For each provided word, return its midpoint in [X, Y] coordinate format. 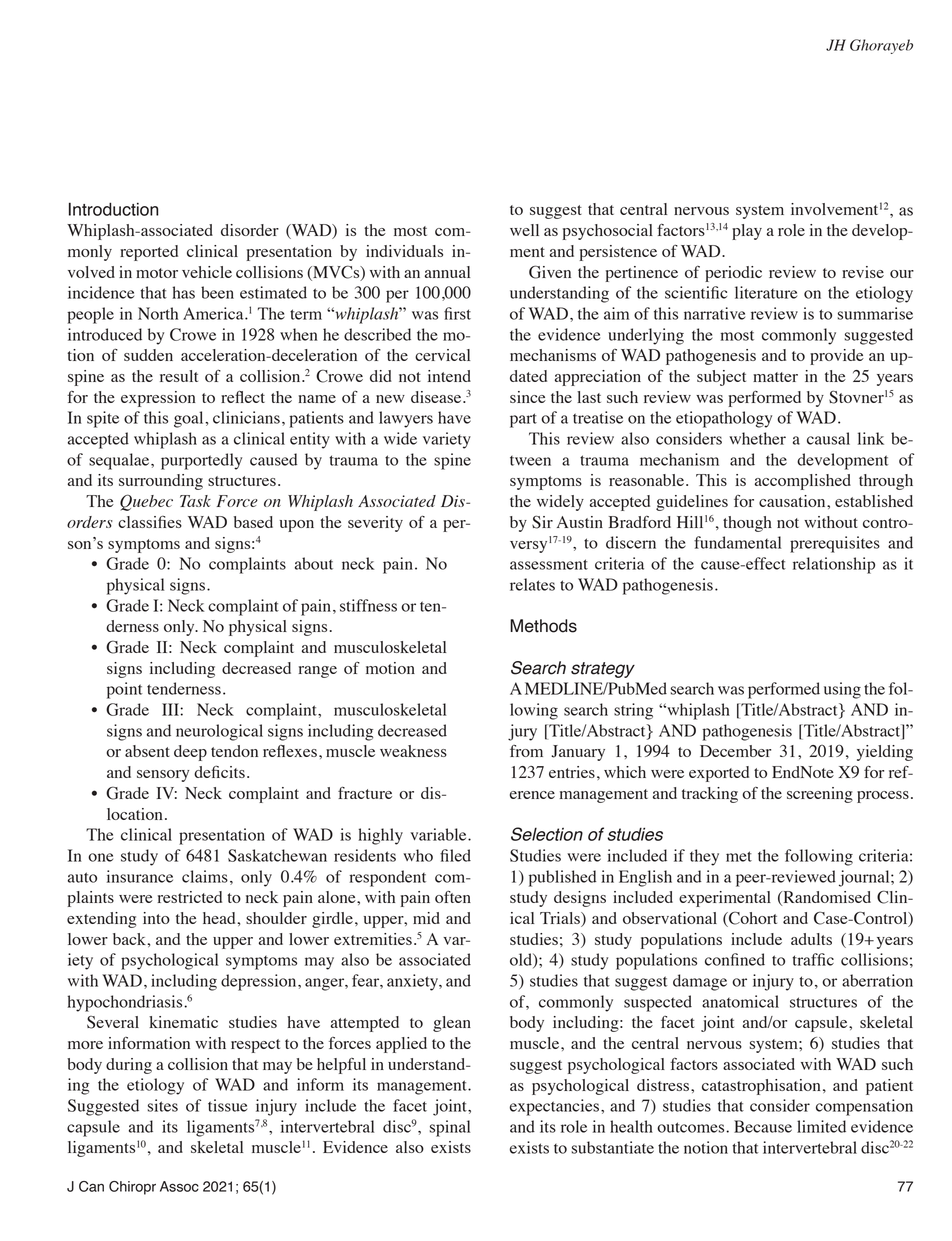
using [842, 690]
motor [157, 273]
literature [766, 292]
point [125, 690]
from [526, 751]
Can [91, 1186]
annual [447, 272]
